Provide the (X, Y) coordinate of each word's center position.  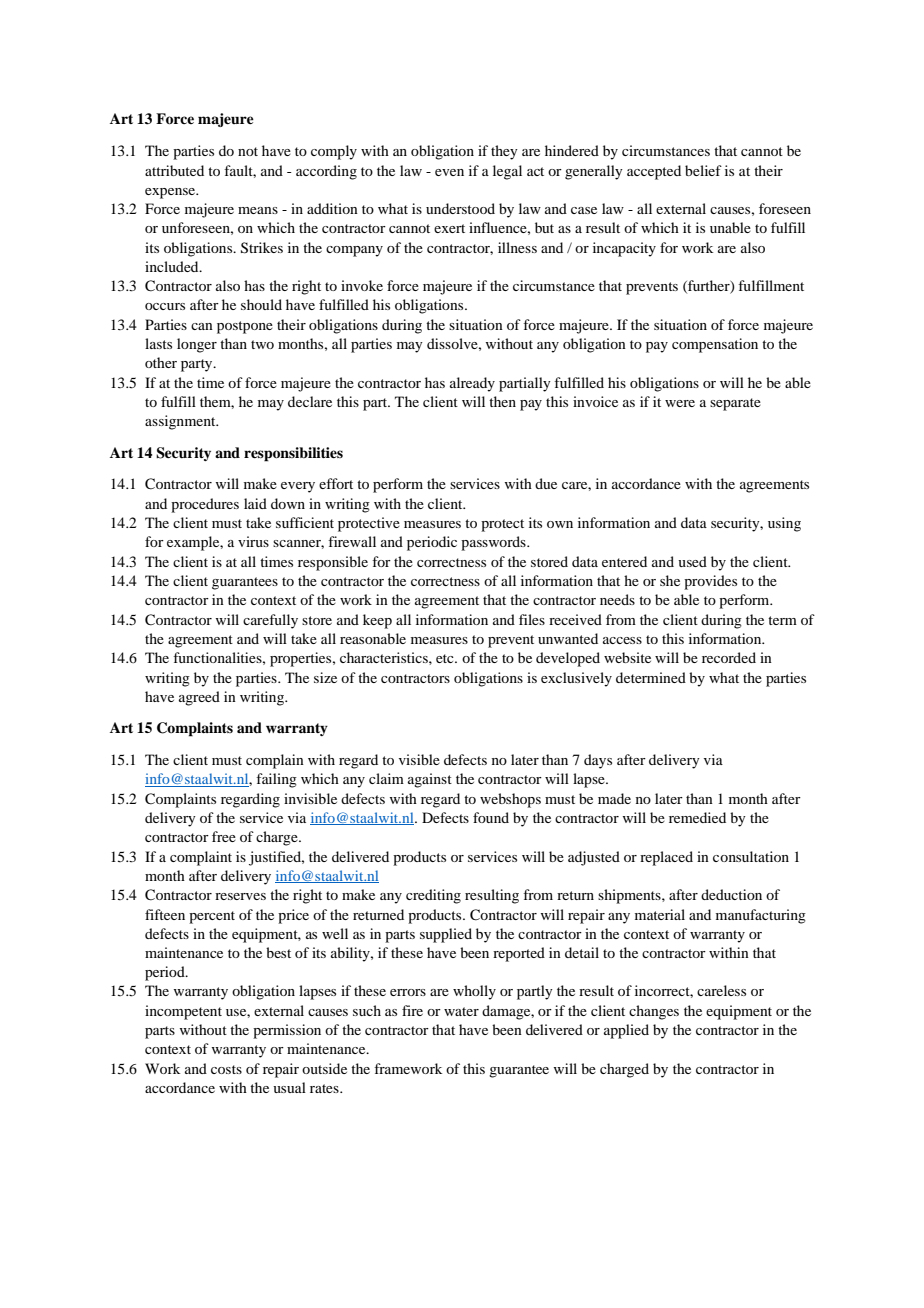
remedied (697, 817)
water (461, 1011)
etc (446, 658)
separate (735, 404)
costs (226, 1069)
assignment (181, 422)
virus (253, 541)
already (472, 384)
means (258, 210)
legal (507, 172)
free (224, 836)
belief (703, 170)
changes (654, 1012)
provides (710, 582)
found (491, 817)
